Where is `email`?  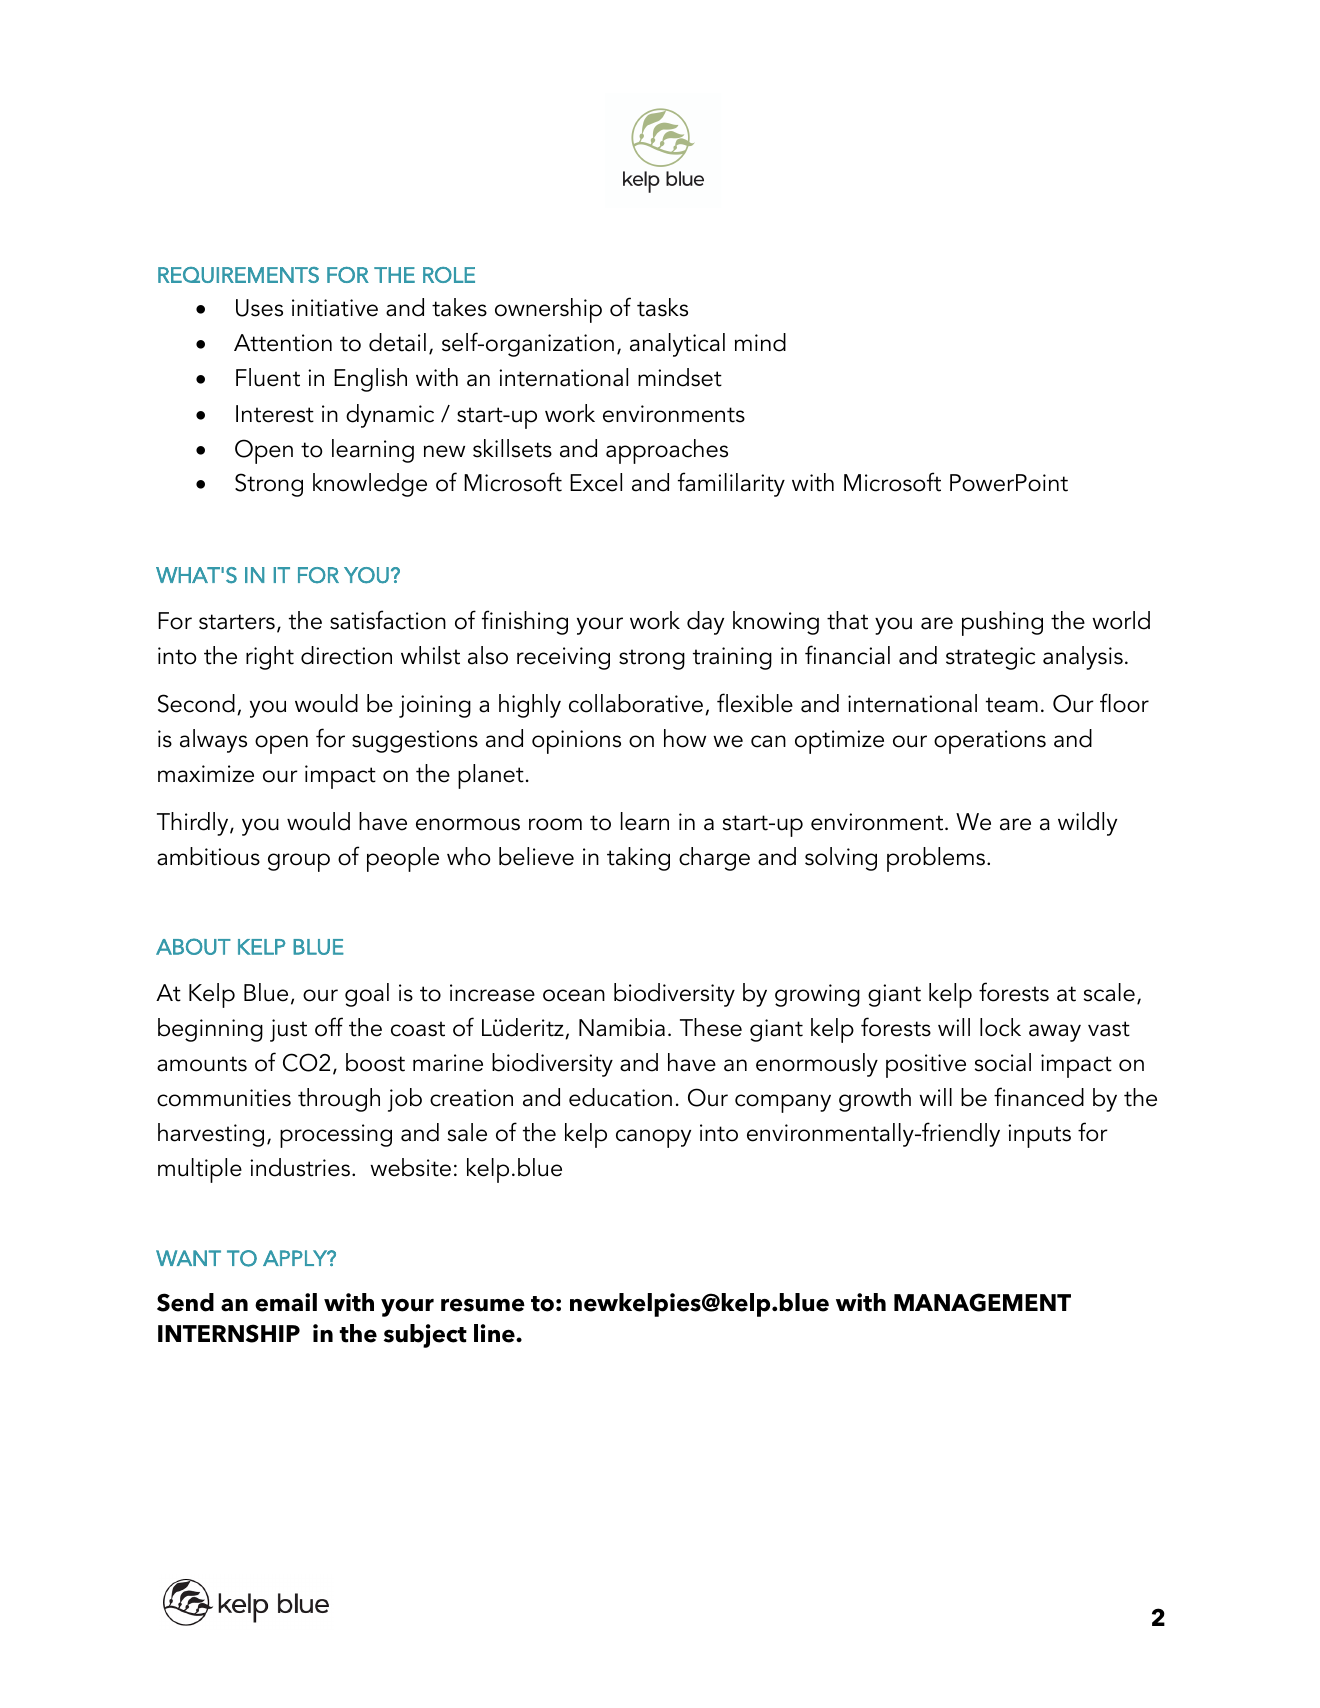
email is located at coordinates (286, 1302).
